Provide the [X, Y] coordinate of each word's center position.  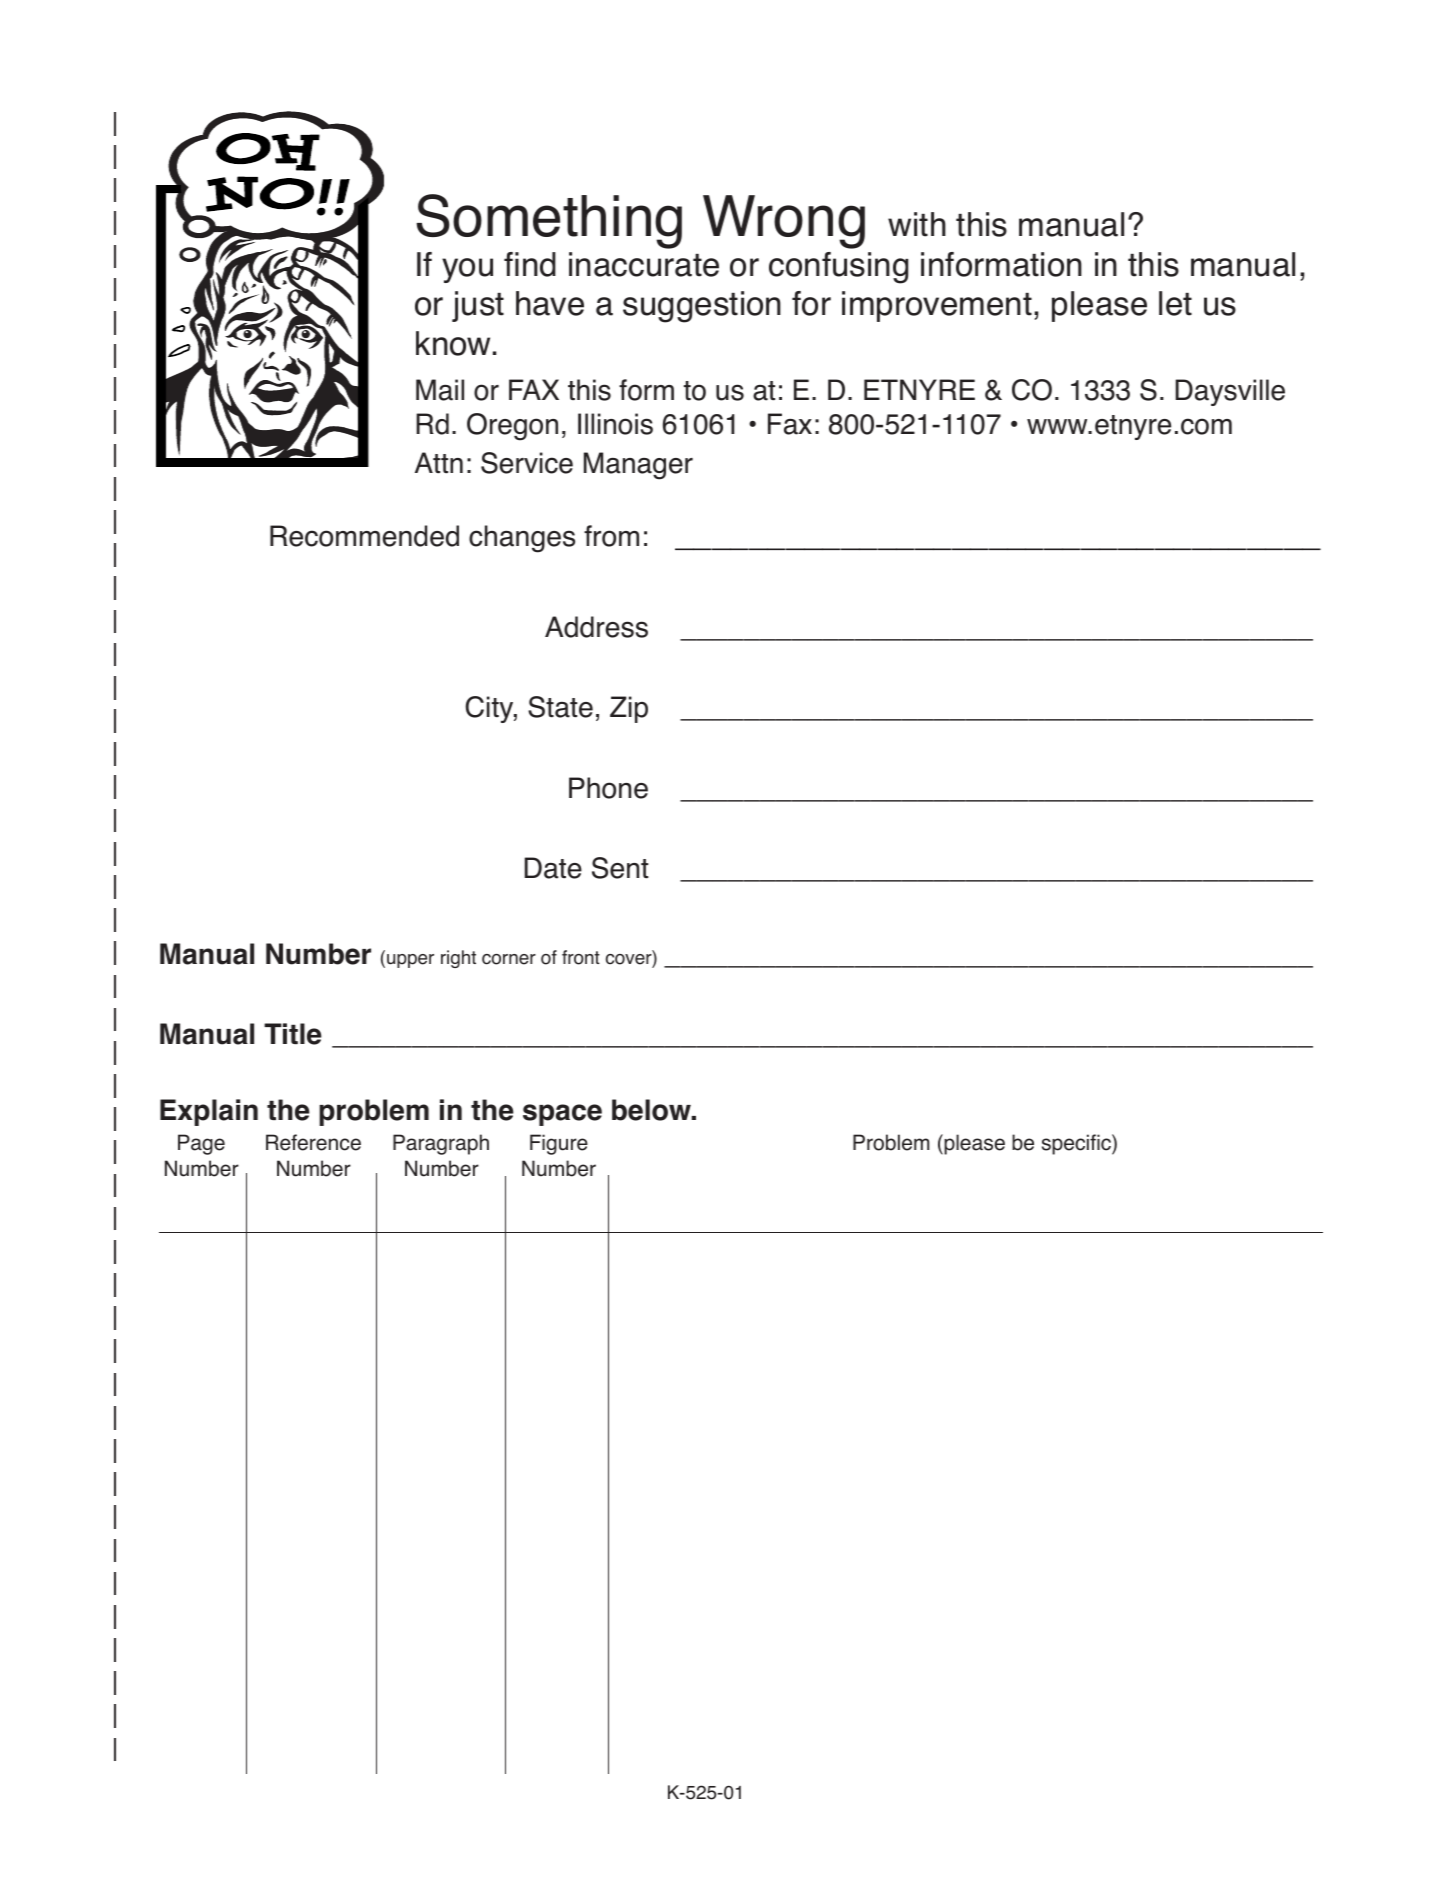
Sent [620, 868]
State [560, 707]
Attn [439, 463]
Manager [638, 466]
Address [596, 627]
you [467, 270]
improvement [937, 306]
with [917, 224]
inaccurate [644, 264]
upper [410, 961]
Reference [313, 1142]
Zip [629, 709]
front [581, 957]
